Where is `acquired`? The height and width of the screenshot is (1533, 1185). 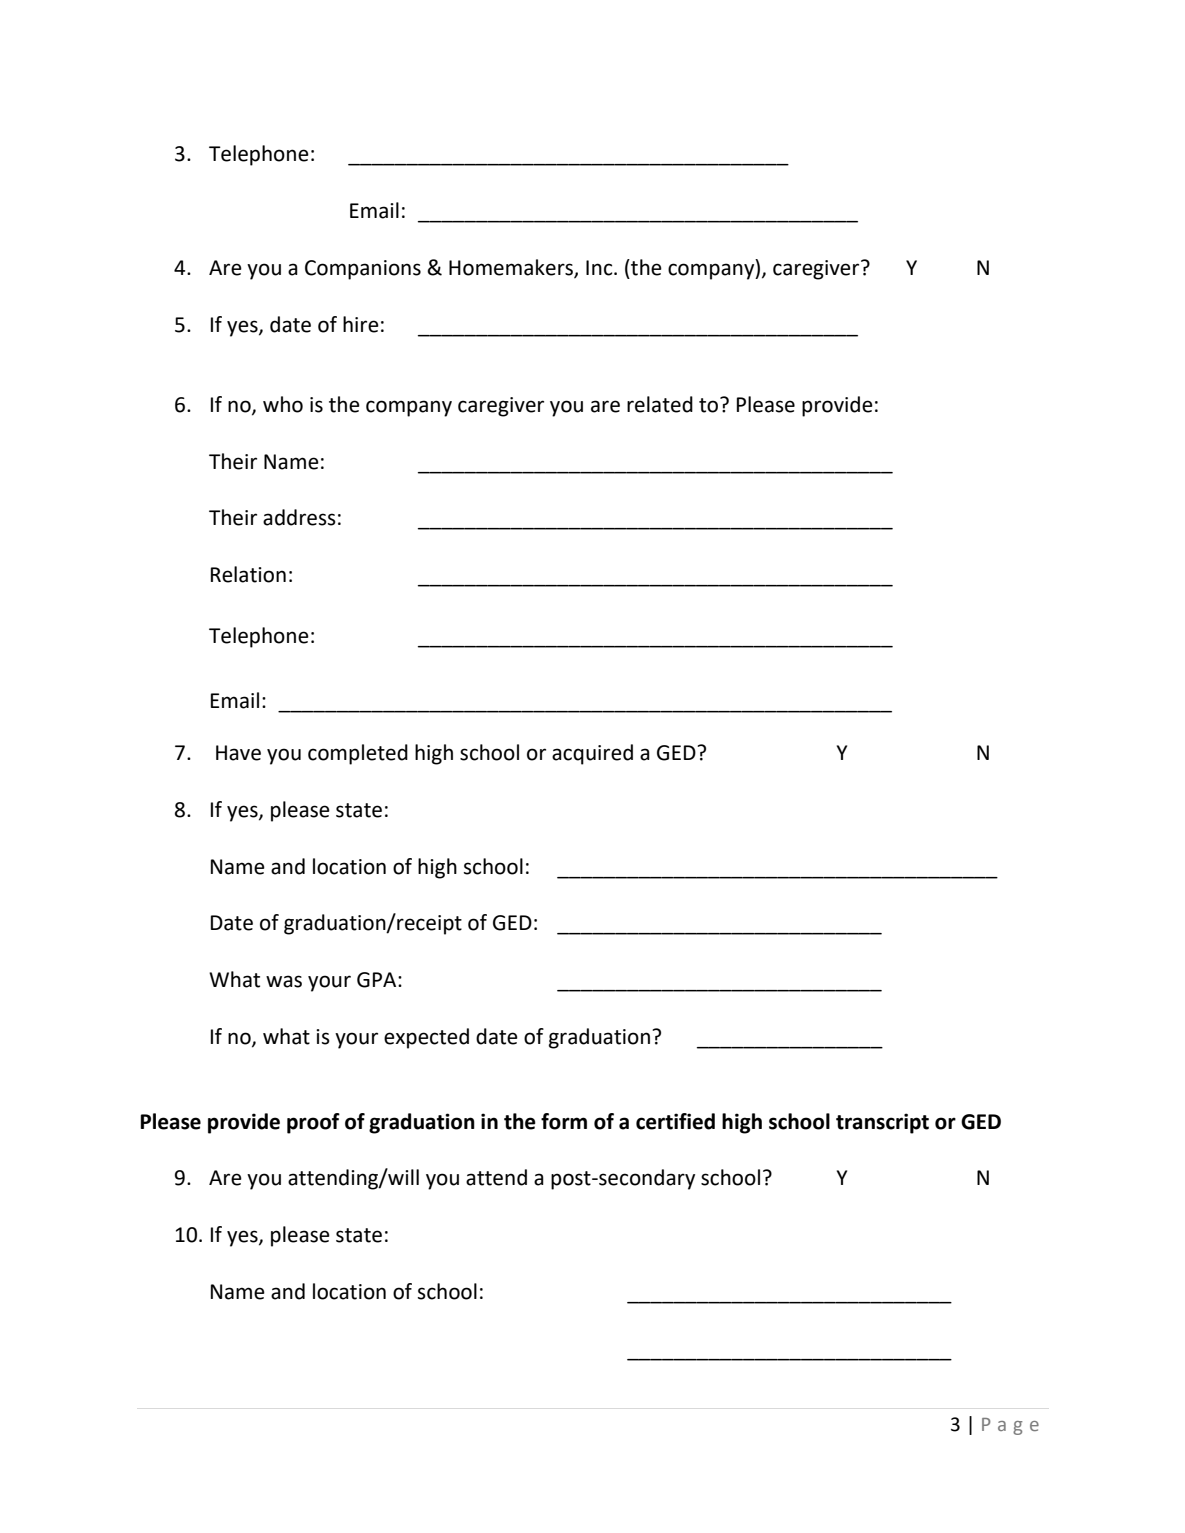 acquired is located at coordinates (592, 754).
